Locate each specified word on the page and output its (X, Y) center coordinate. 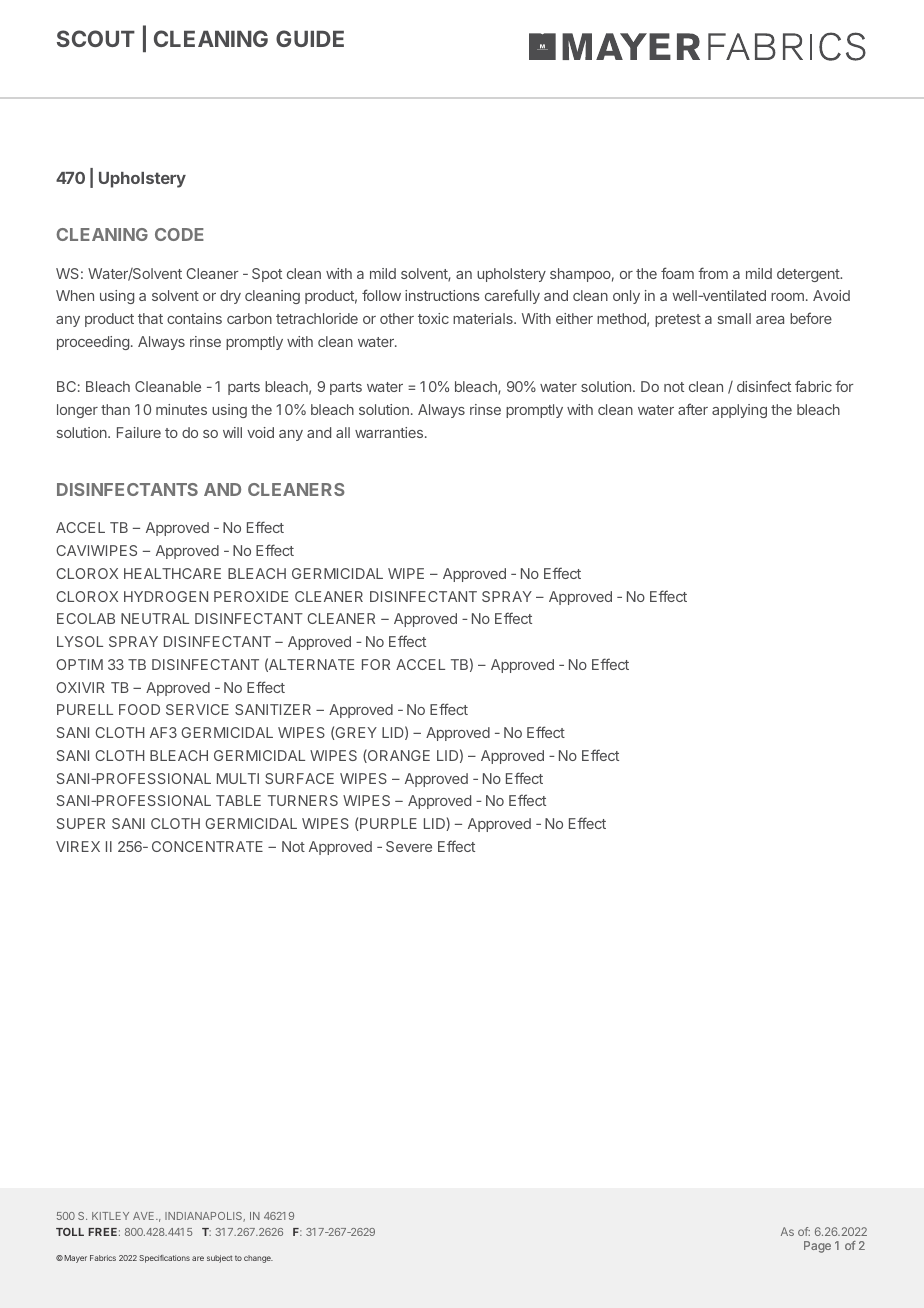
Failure (139, 432)
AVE (145, 1216)
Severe (409, 846)
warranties (390, 432)
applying (739, 411)
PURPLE (388, 823)
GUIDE (310, 38)
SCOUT (96, 38)
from (713, 273)
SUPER (81, 823)
